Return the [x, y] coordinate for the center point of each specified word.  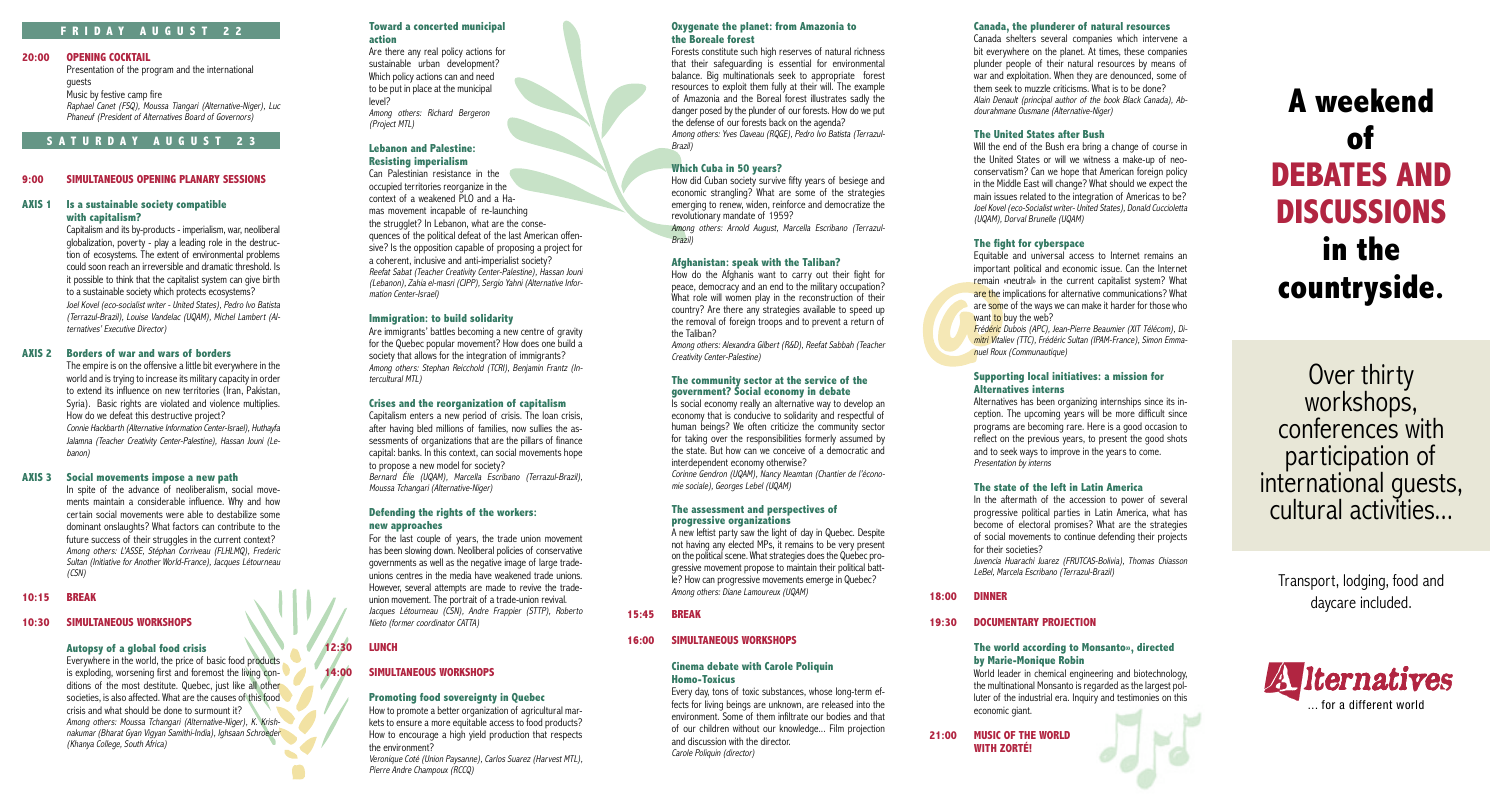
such [749, 51]
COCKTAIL [129, 57]
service [821, 380]
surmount [212, 710]
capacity [234, 380]
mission [1130, 376]
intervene [1160, 38]
